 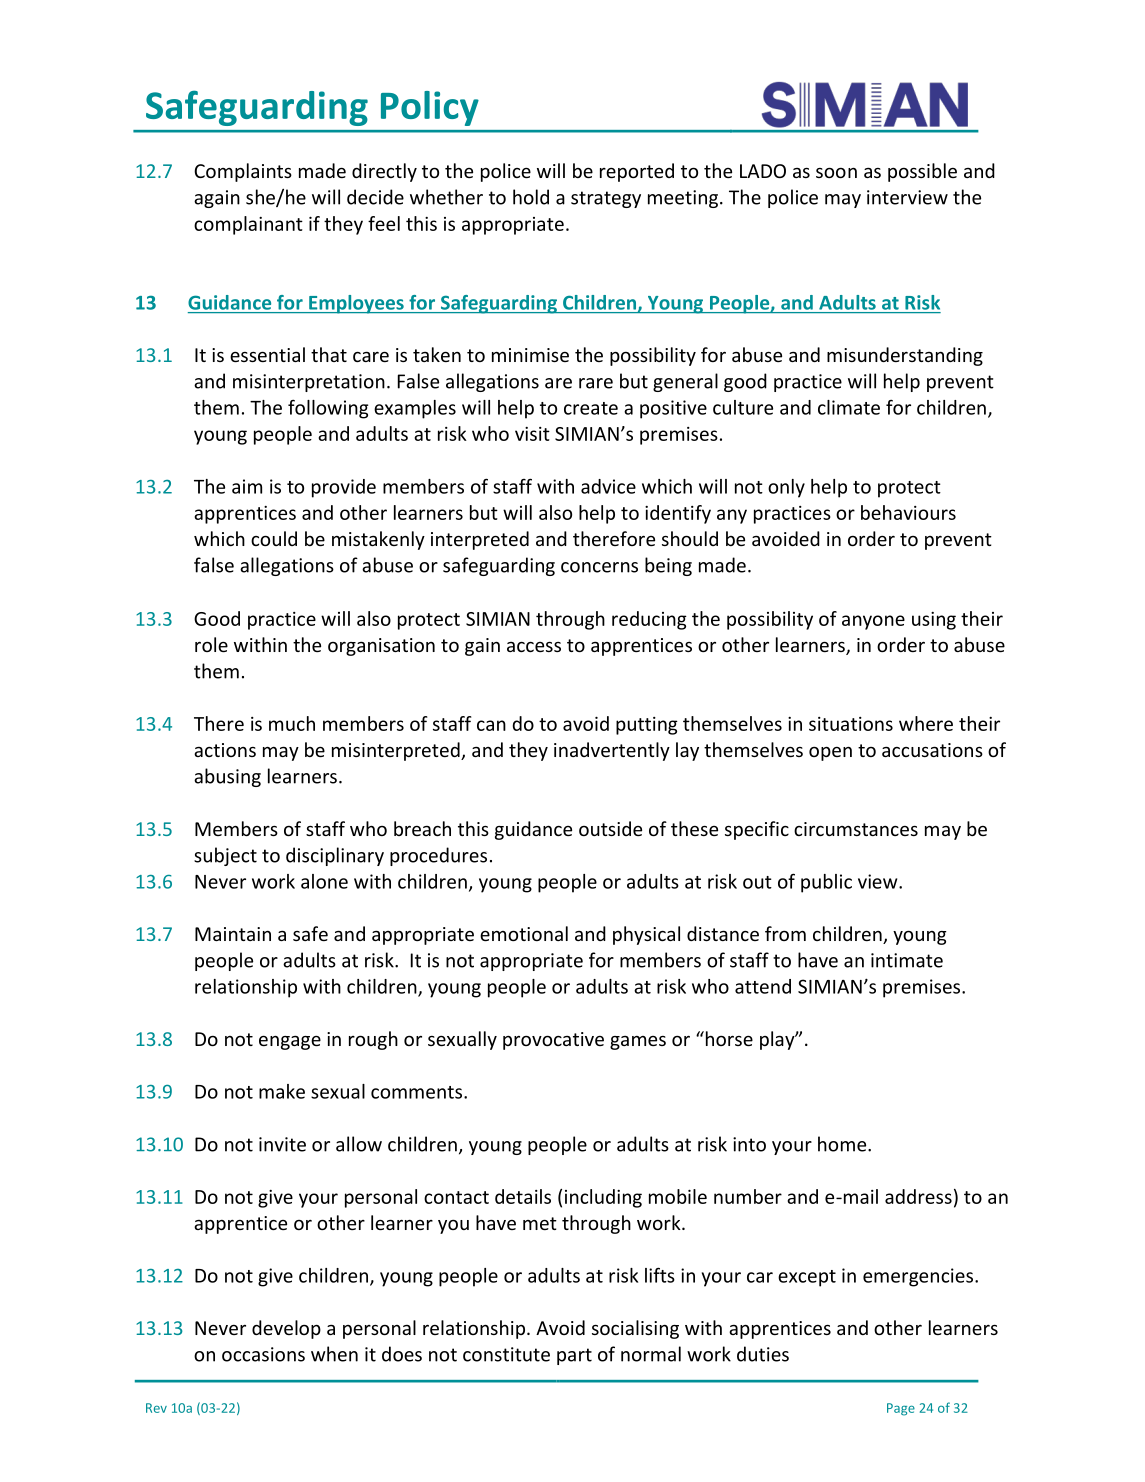 What do you see at coordinates (836, 172) in the screenshot?
I see `soon` at bounding box center [836, 172].
